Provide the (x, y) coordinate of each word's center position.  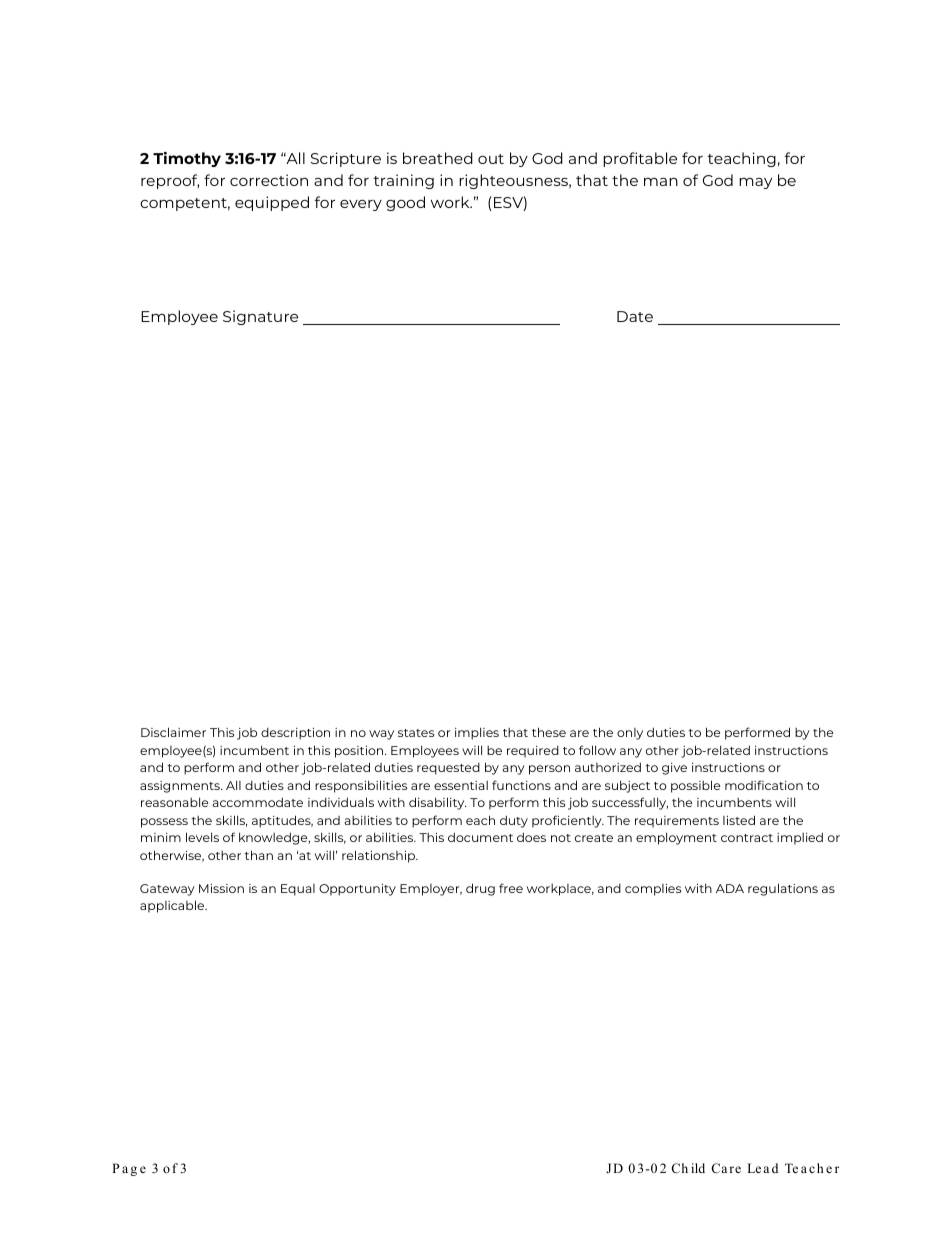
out (491, 159)
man (661, 182)
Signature (260, 317)
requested (448, 769)
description (295, 734)
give (674, 769)
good (405, 203)
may (755, 183)
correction (269, 180)
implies (477, 733)
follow (597, 750)
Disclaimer (173, 732)
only (630, 734)
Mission (221, 888)
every (361, 205)
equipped (272, 203)
